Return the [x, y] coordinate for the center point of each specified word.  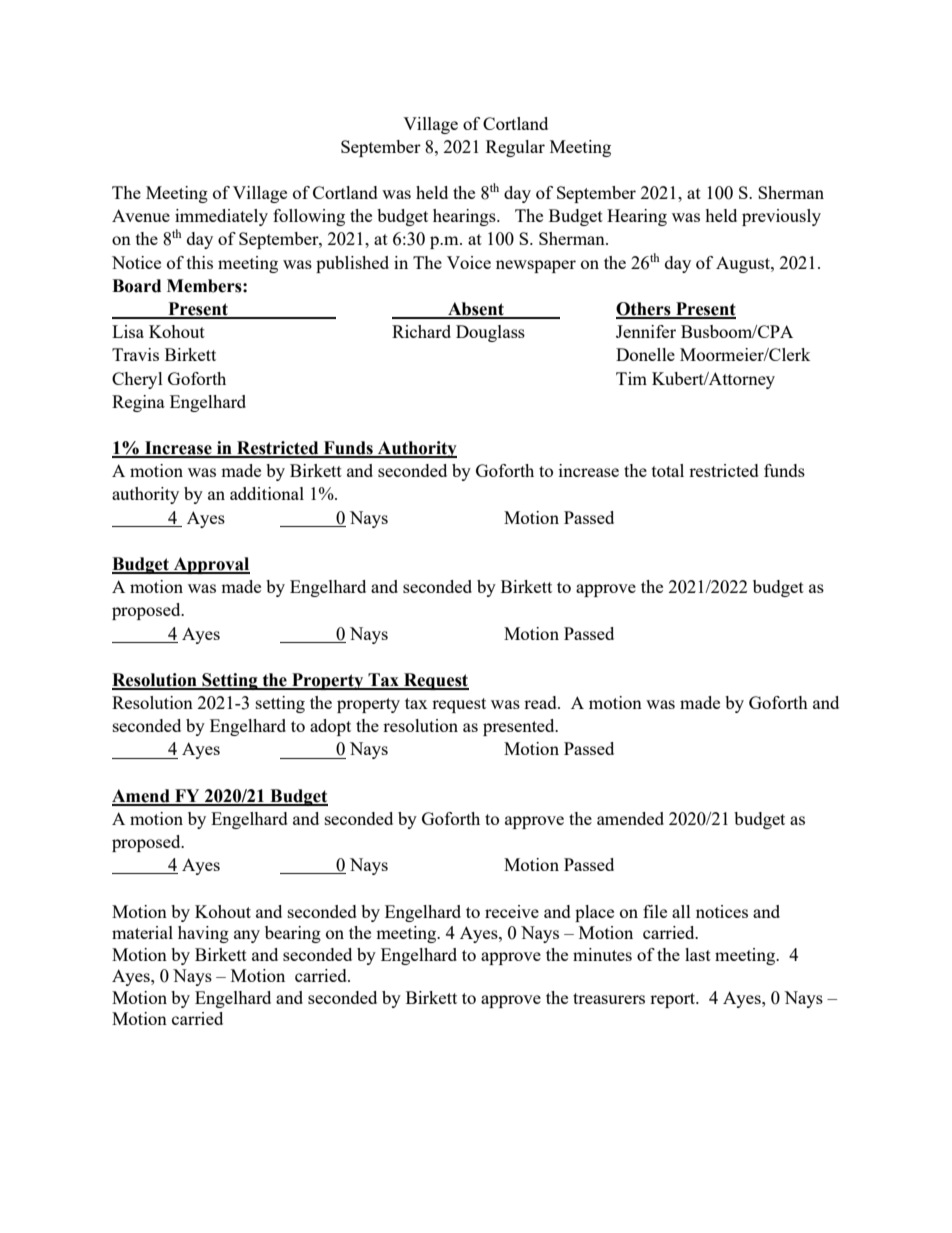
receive [512, 911]
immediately [221, 217]
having [203, 934]
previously [781, 217]
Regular [515, 148]
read [541, 702]
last [698, 954]
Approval [210, 565]
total [668, 470]
